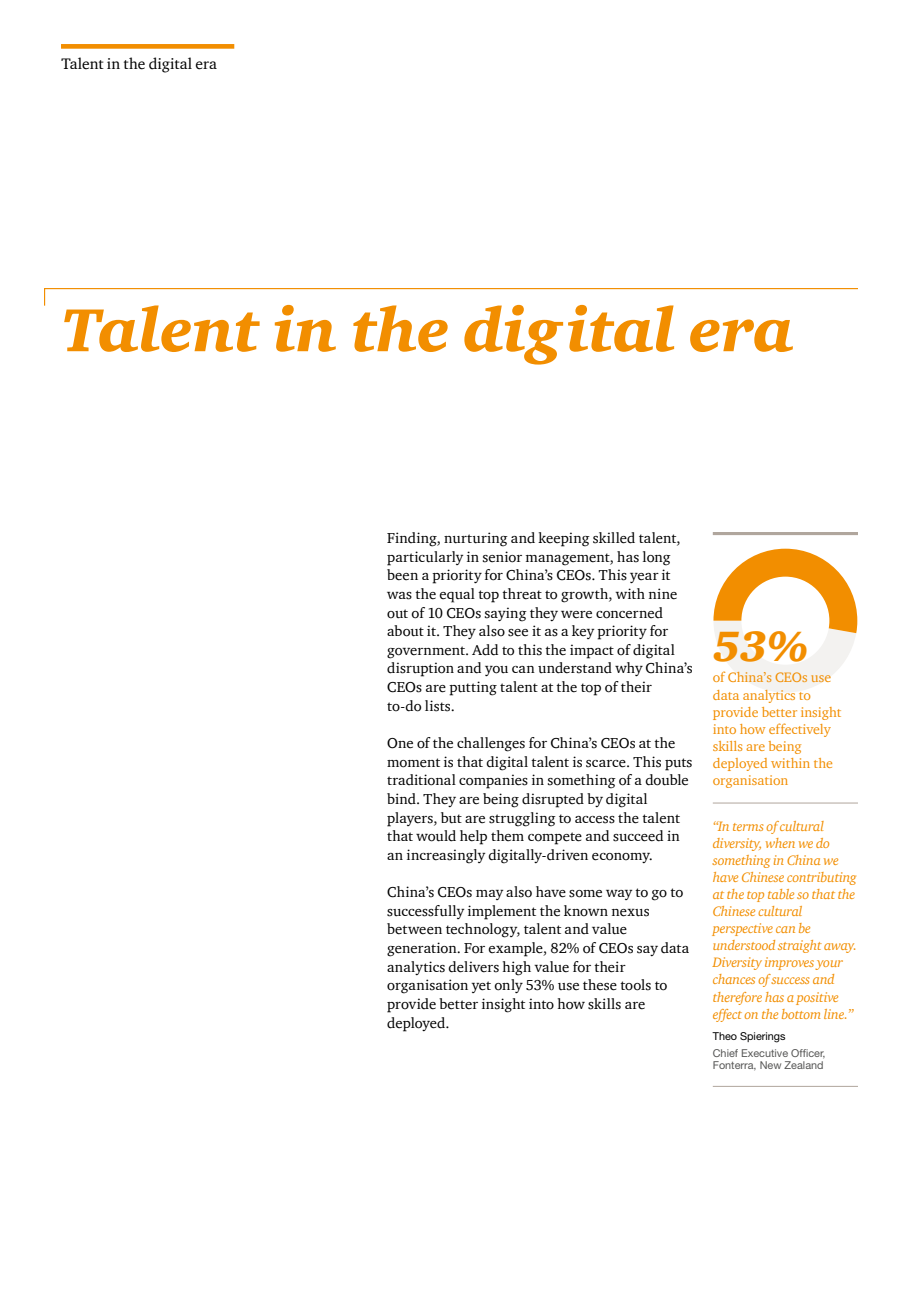 This document has width=924, height=1308. Describe the element at coordinates (808, 1053) in the document. I see `Officer` at that location.
